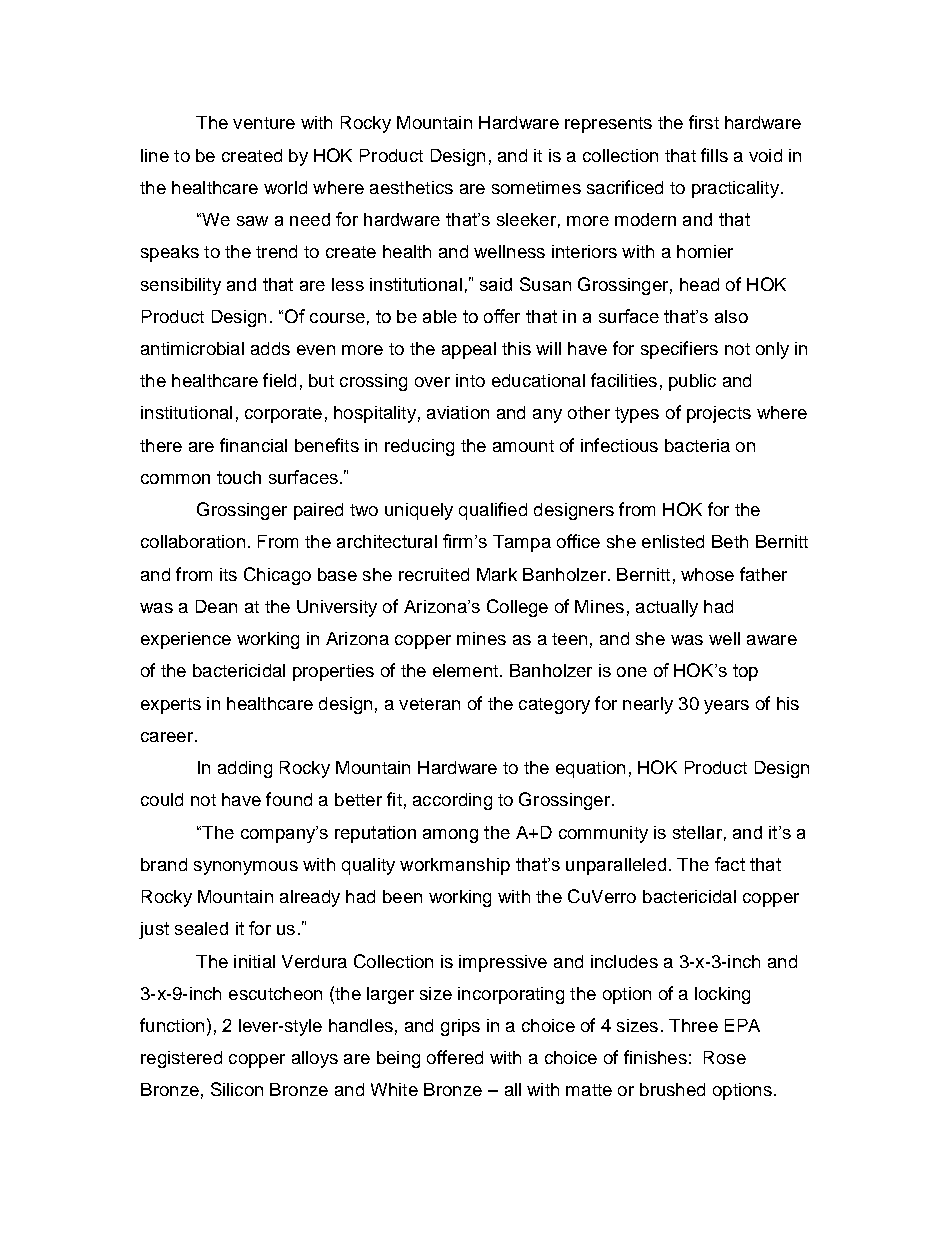 This screenshot has width=952, height=1233. What do you see at coordinates (714, 155) in the screenshot?
I see `fills` at bounding box center [714, 155].
